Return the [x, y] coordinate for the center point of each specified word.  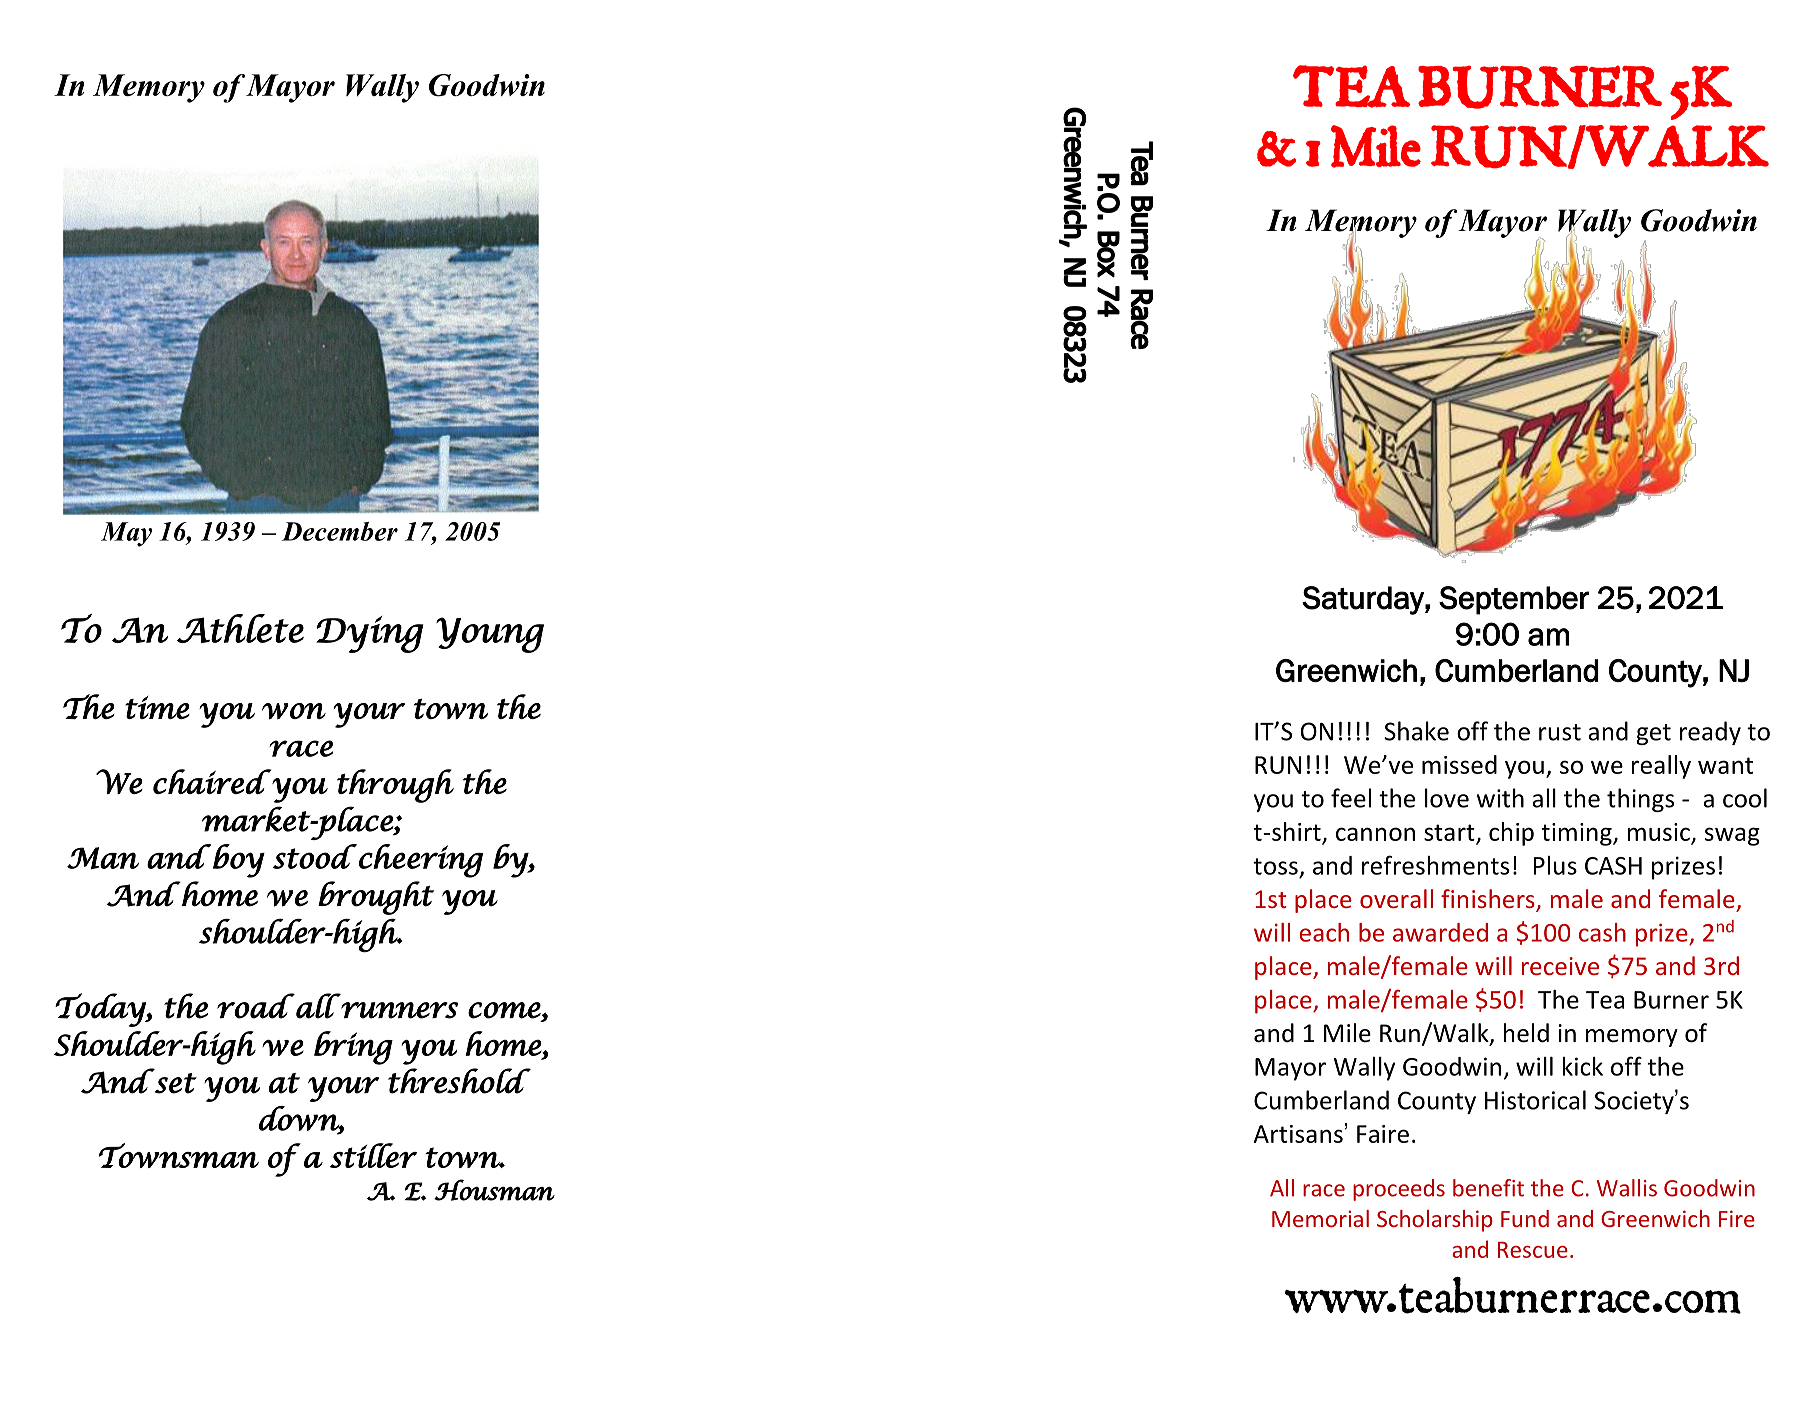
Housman [494, 1190]
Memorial [1320, 1218]
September [1514, 600]
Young [490, 635]
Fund [1525, 1218]
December [339, 531]
